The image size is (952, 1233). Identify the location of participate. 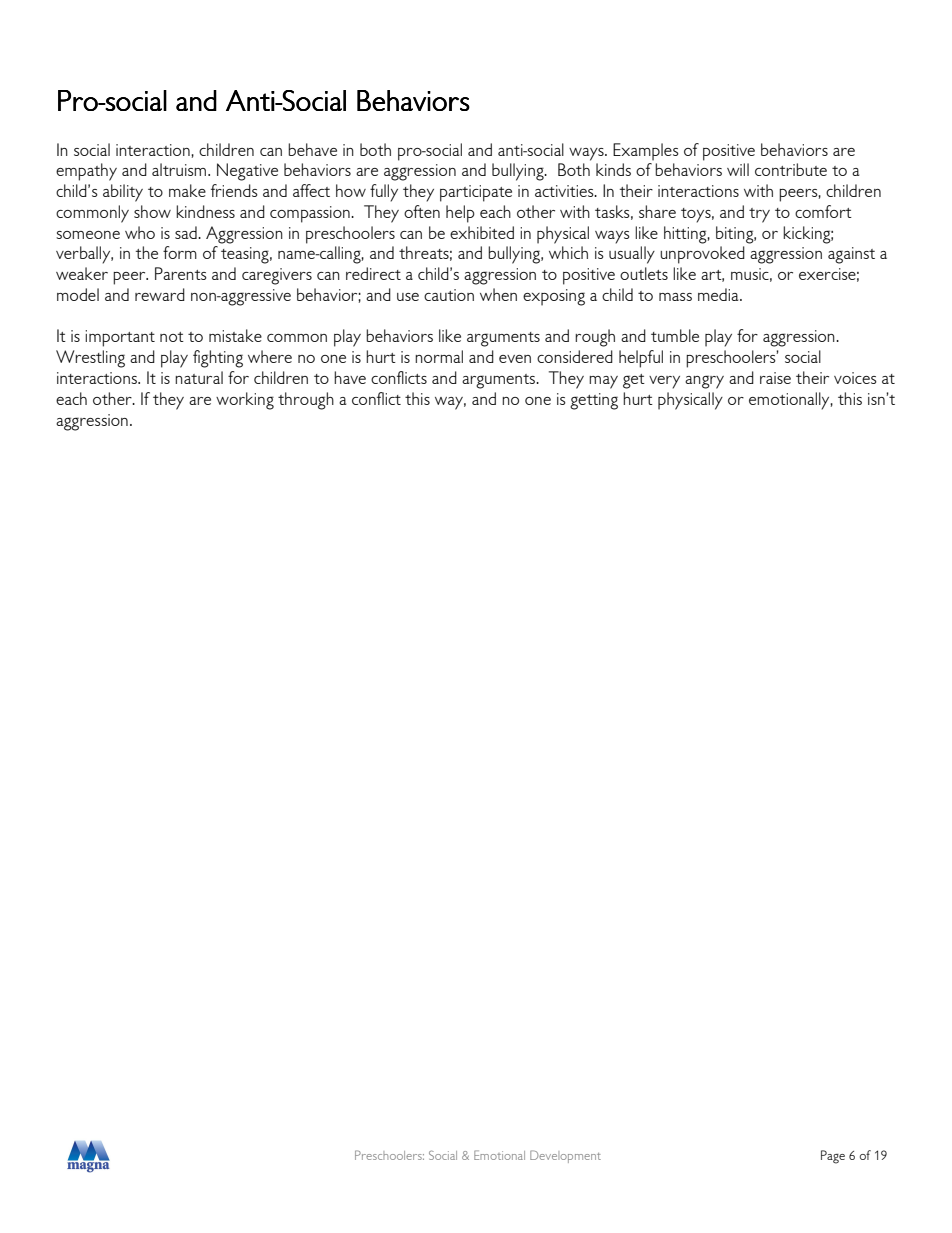
(476, 193).
